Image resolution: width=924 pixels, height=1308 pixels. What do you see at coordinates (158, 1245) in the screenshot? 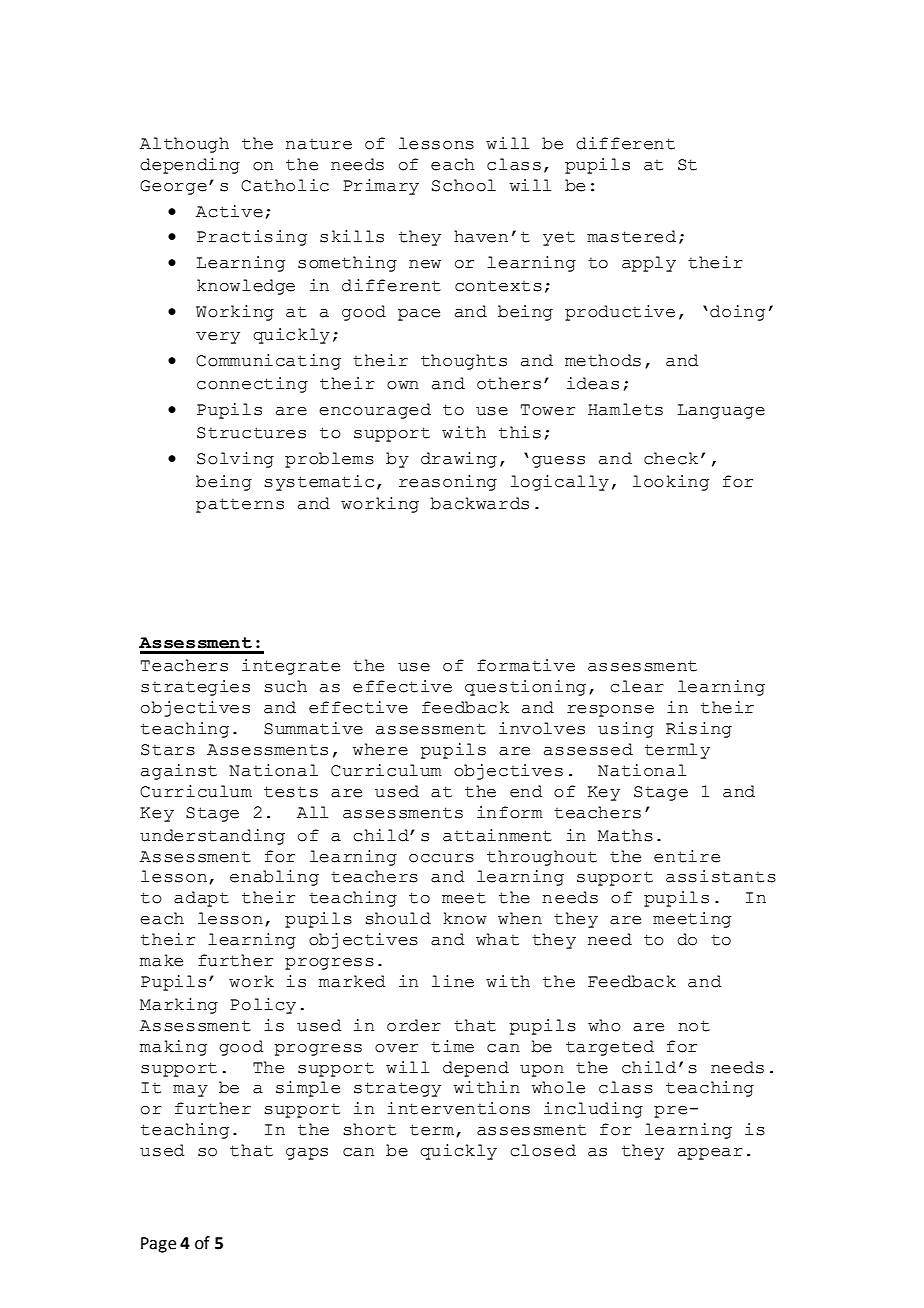
I see `Page` at bounding box center [158, 1245].
